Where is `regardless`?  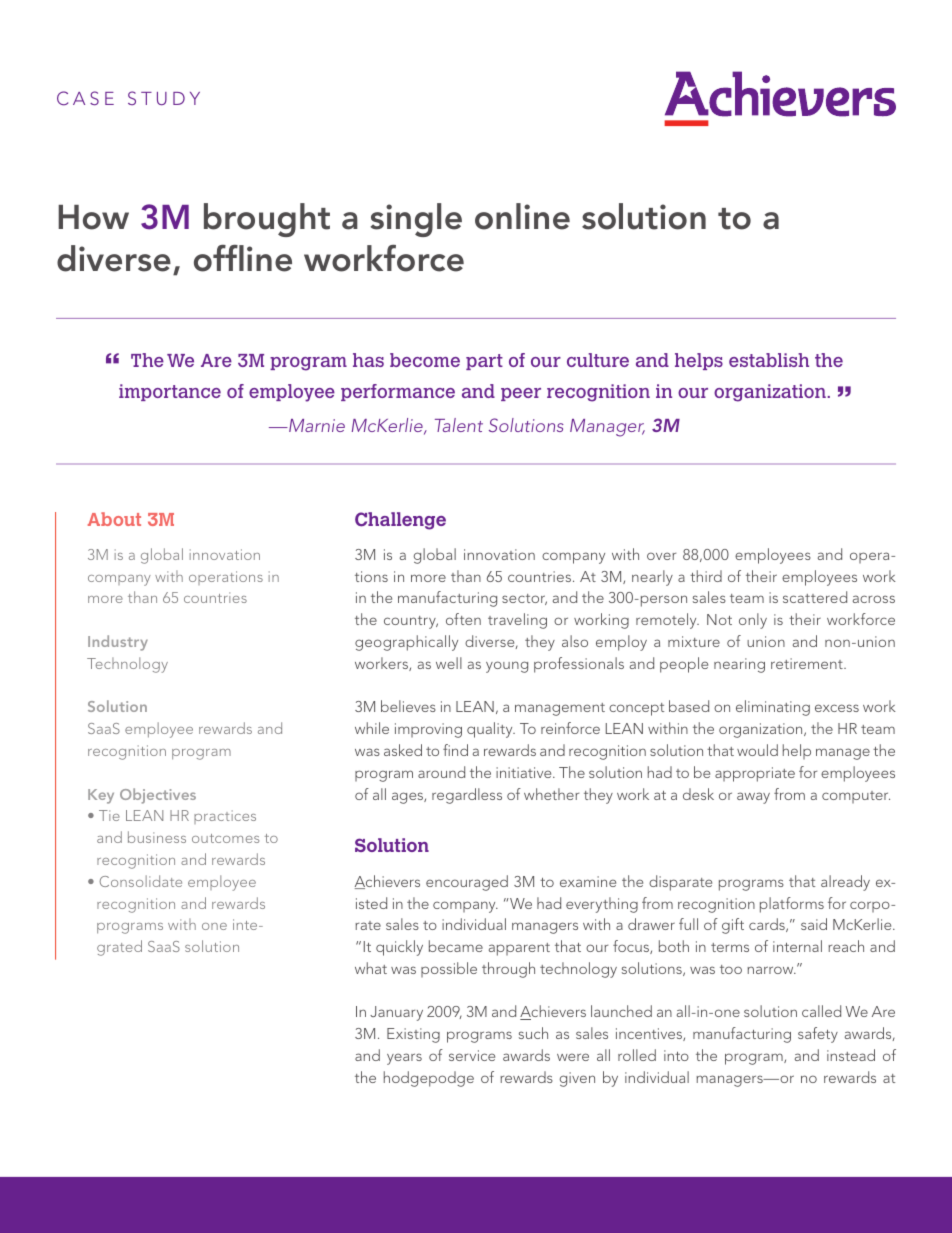 regardless is located at coordinates (467, 796).
